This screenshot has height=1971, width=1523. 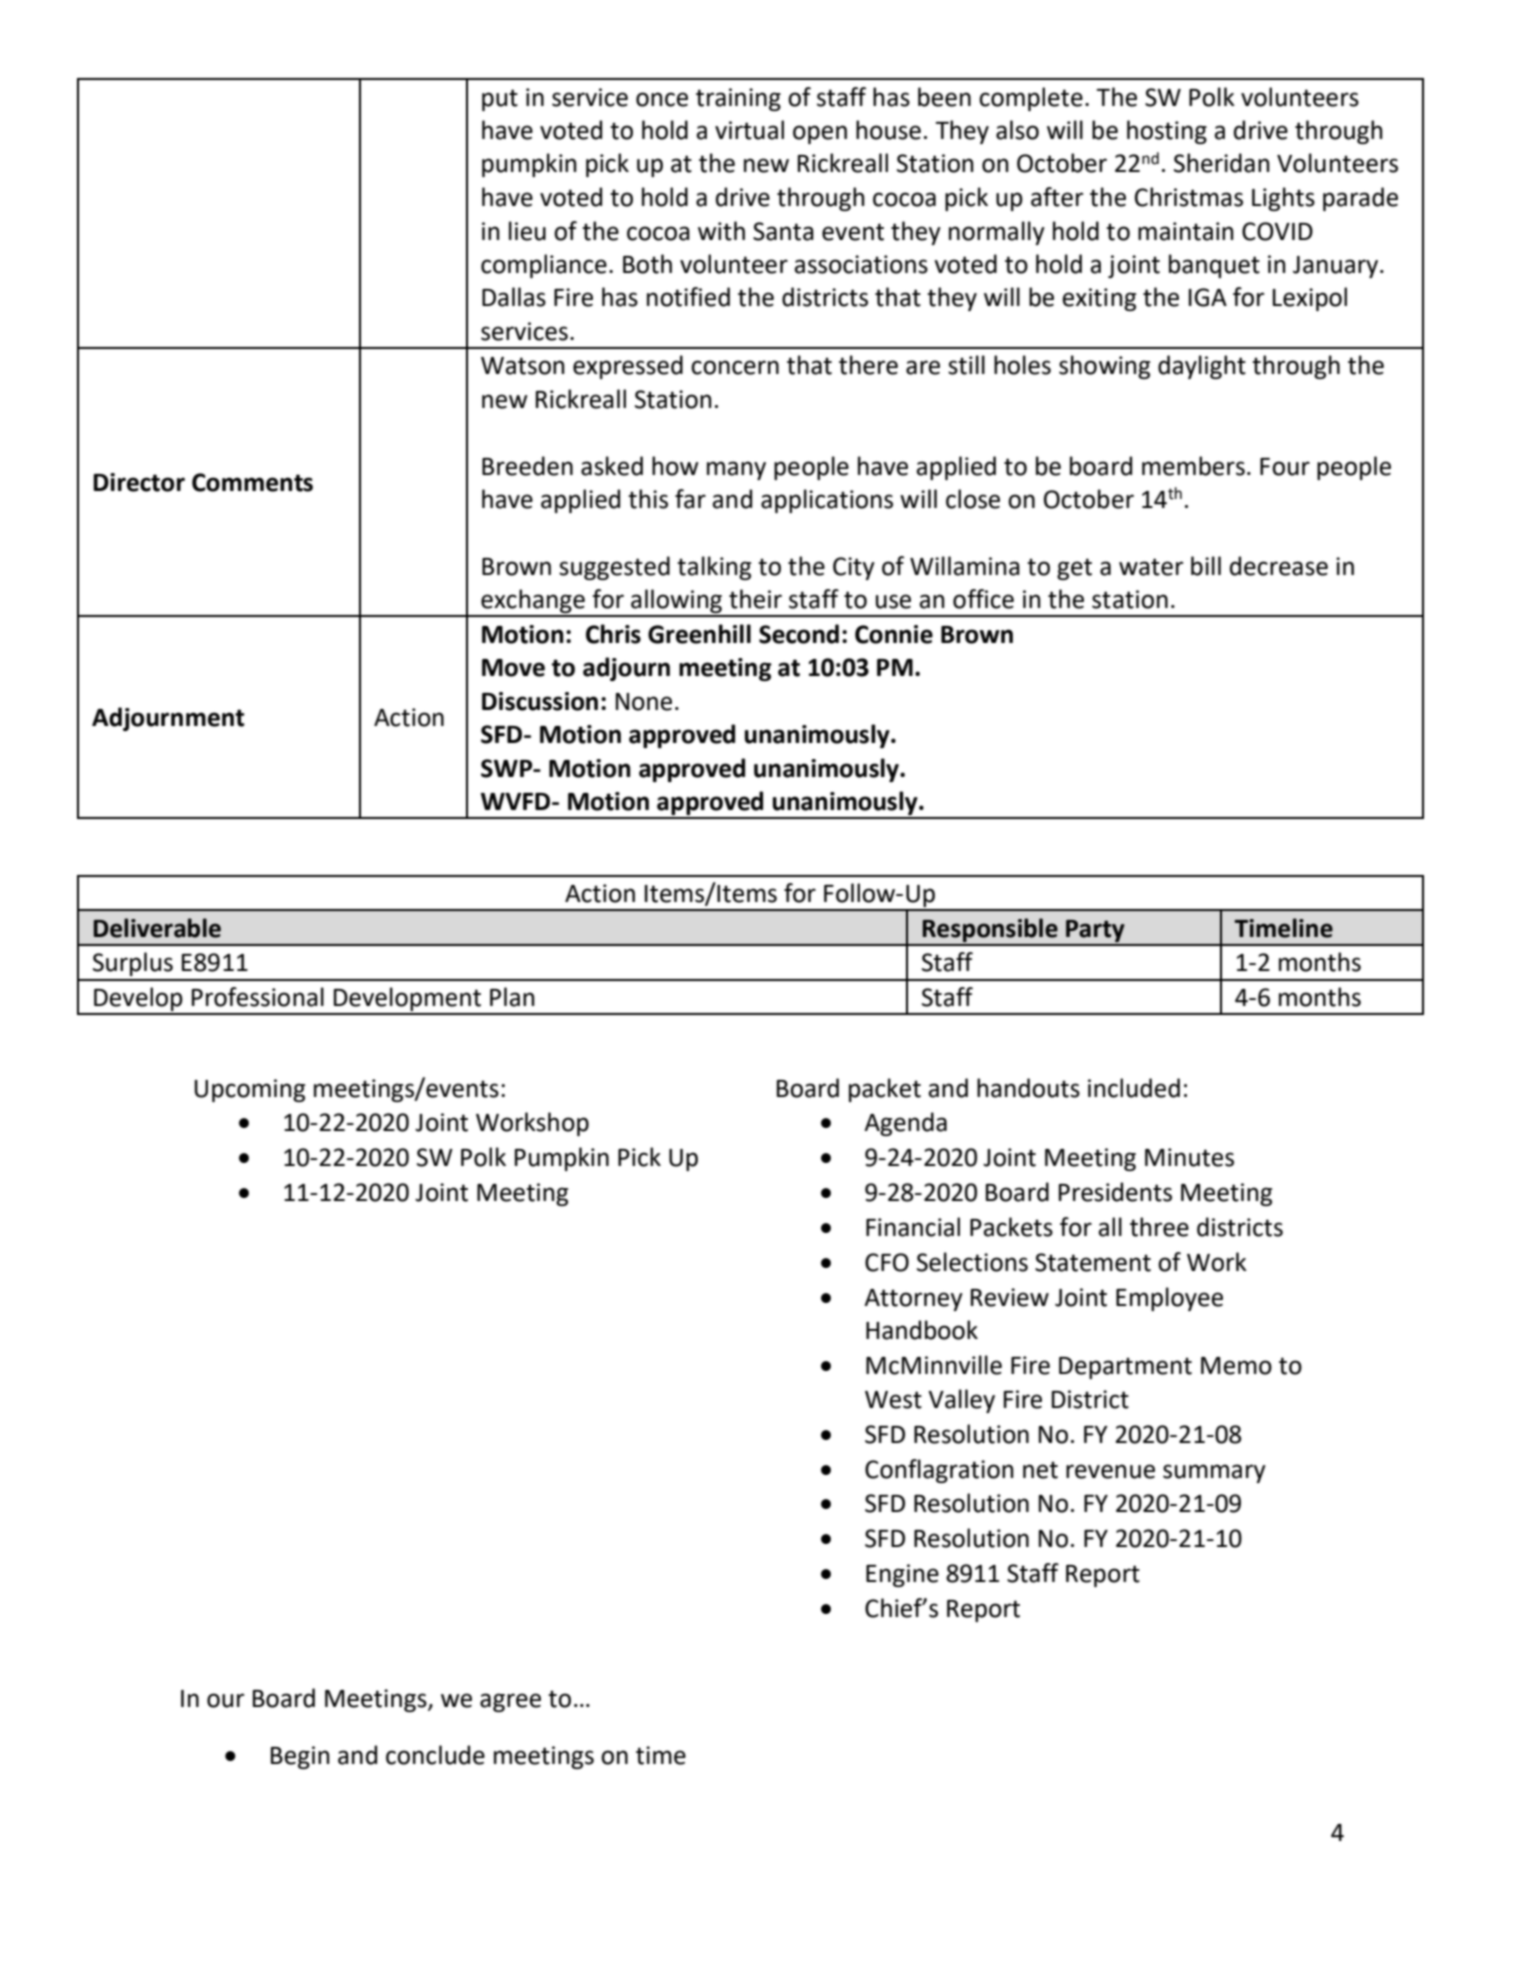 I want to click on Begin, so click(x=300, y=1757).
